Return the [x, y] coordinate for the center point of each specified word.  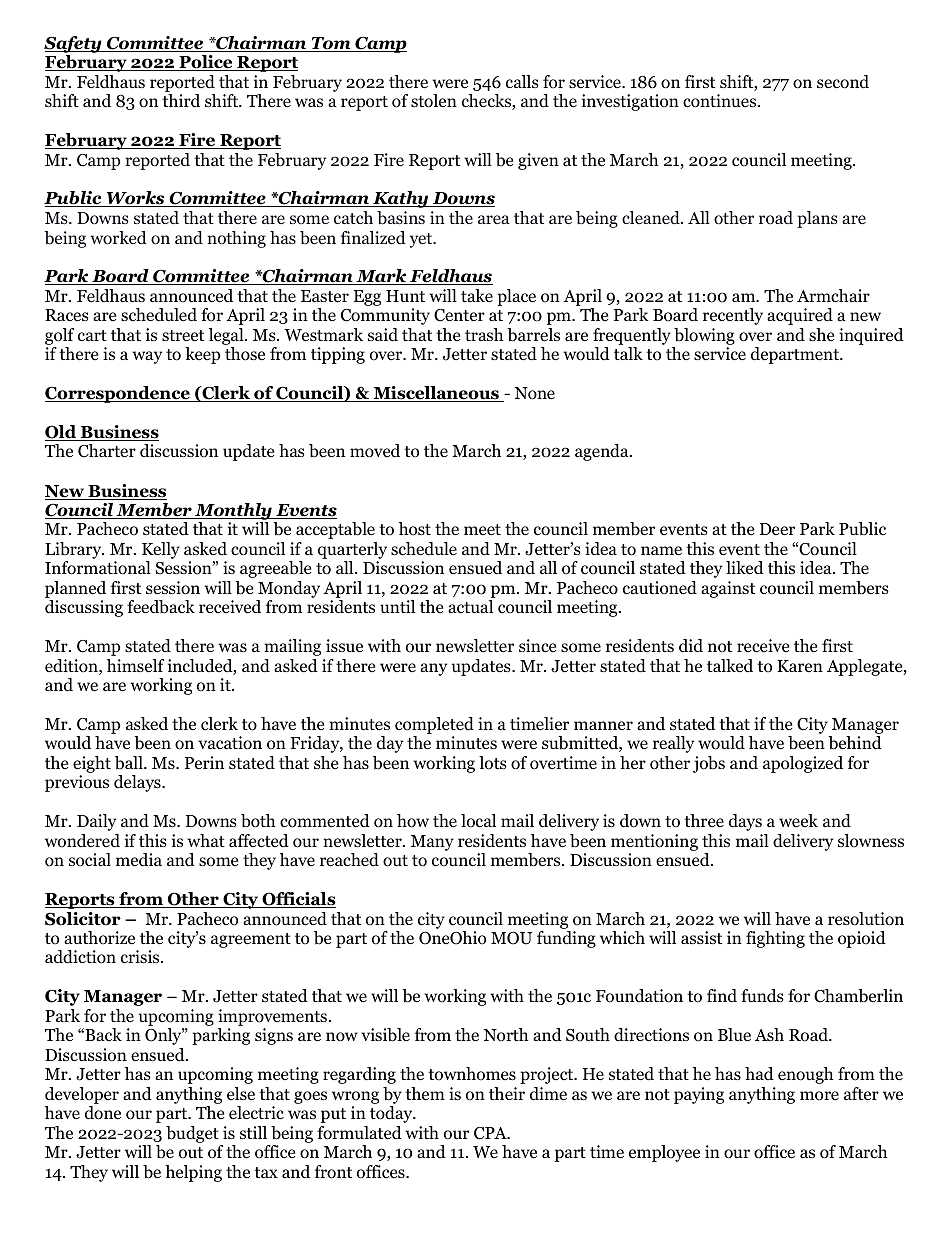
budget [192, 1134]
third [181, 101]
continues [721, 101]
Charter [107, 451]
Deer [777, 529]
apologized [803, 764]
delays [138, 783]
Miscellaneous [436, 394]
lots [493, 763]
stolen [434, 101]
